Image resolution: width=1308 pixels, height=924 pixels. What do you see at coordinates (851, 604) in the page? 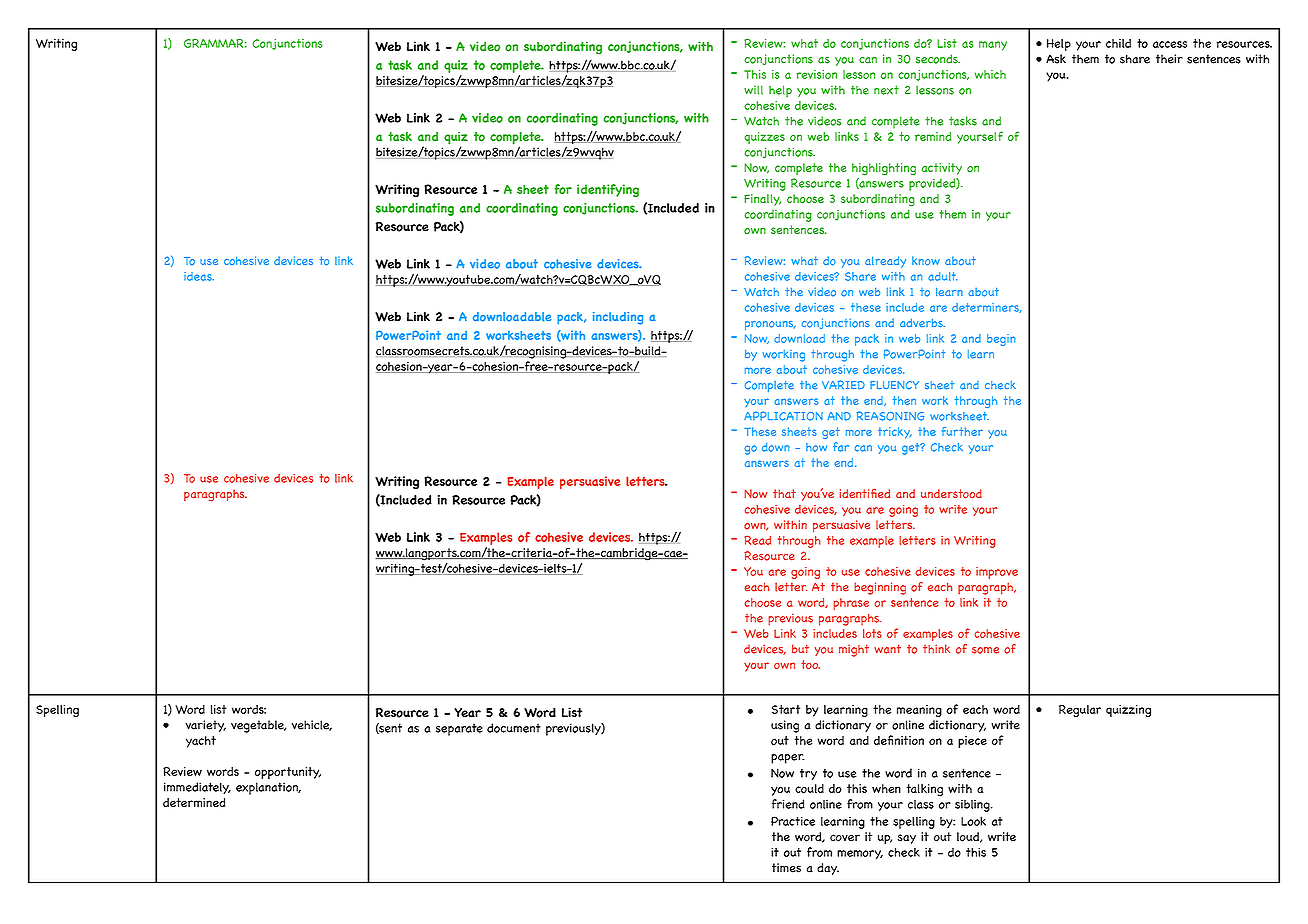
I see `phrase` at bounding box center [851, 604].
